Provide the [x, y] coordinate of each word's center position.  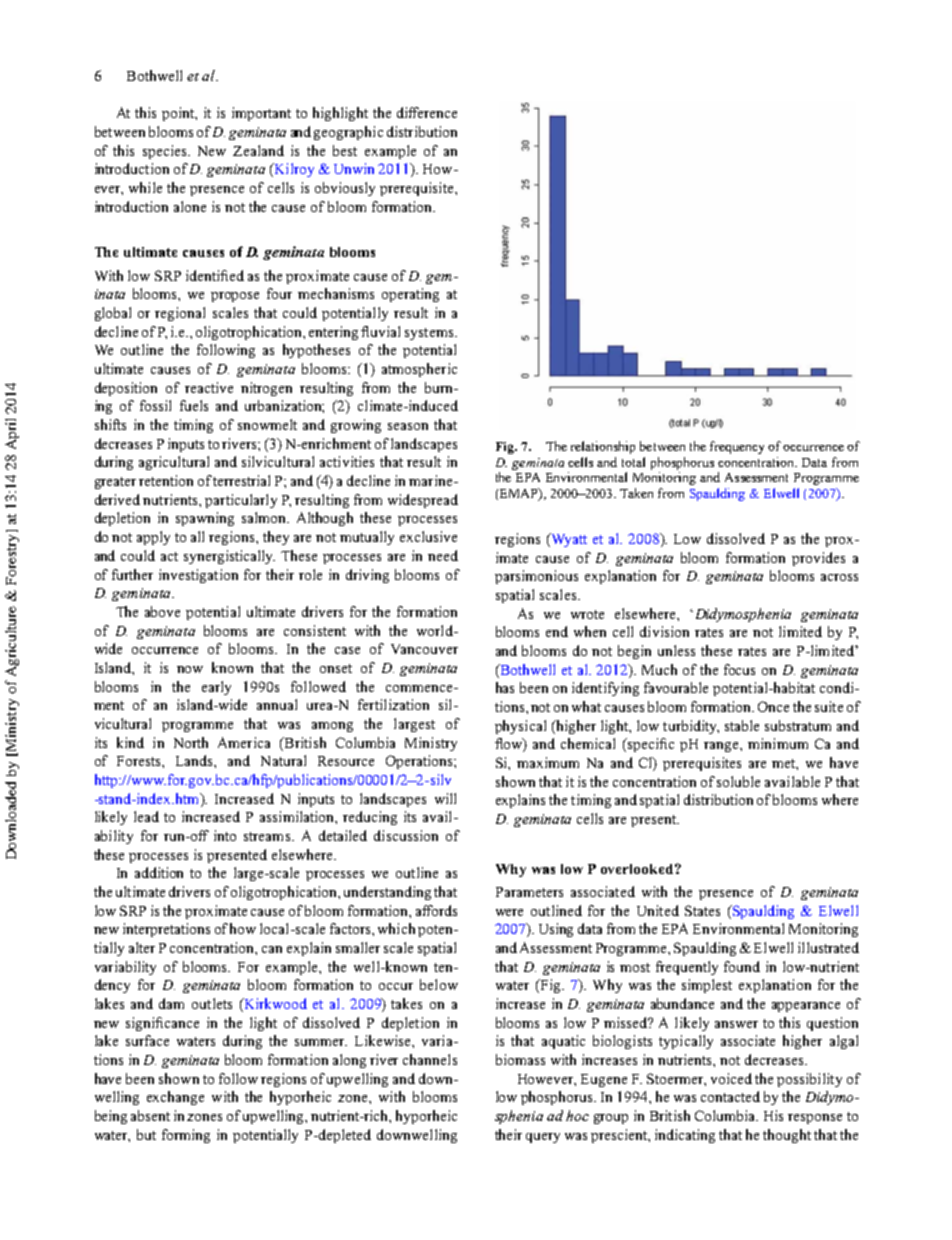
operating [410, 295]
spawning [205, 519]
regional [180, 314]
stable [742, 725]
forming [186, 1136]
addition [159, 872]
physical [520, 727]
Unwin [354, 168]
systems [430, 334]
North [191, 742]
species [166, 152]
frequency [737, 447]
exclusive [428, 536]
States [702, 910]
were [509, 912]
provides [818, 559]
